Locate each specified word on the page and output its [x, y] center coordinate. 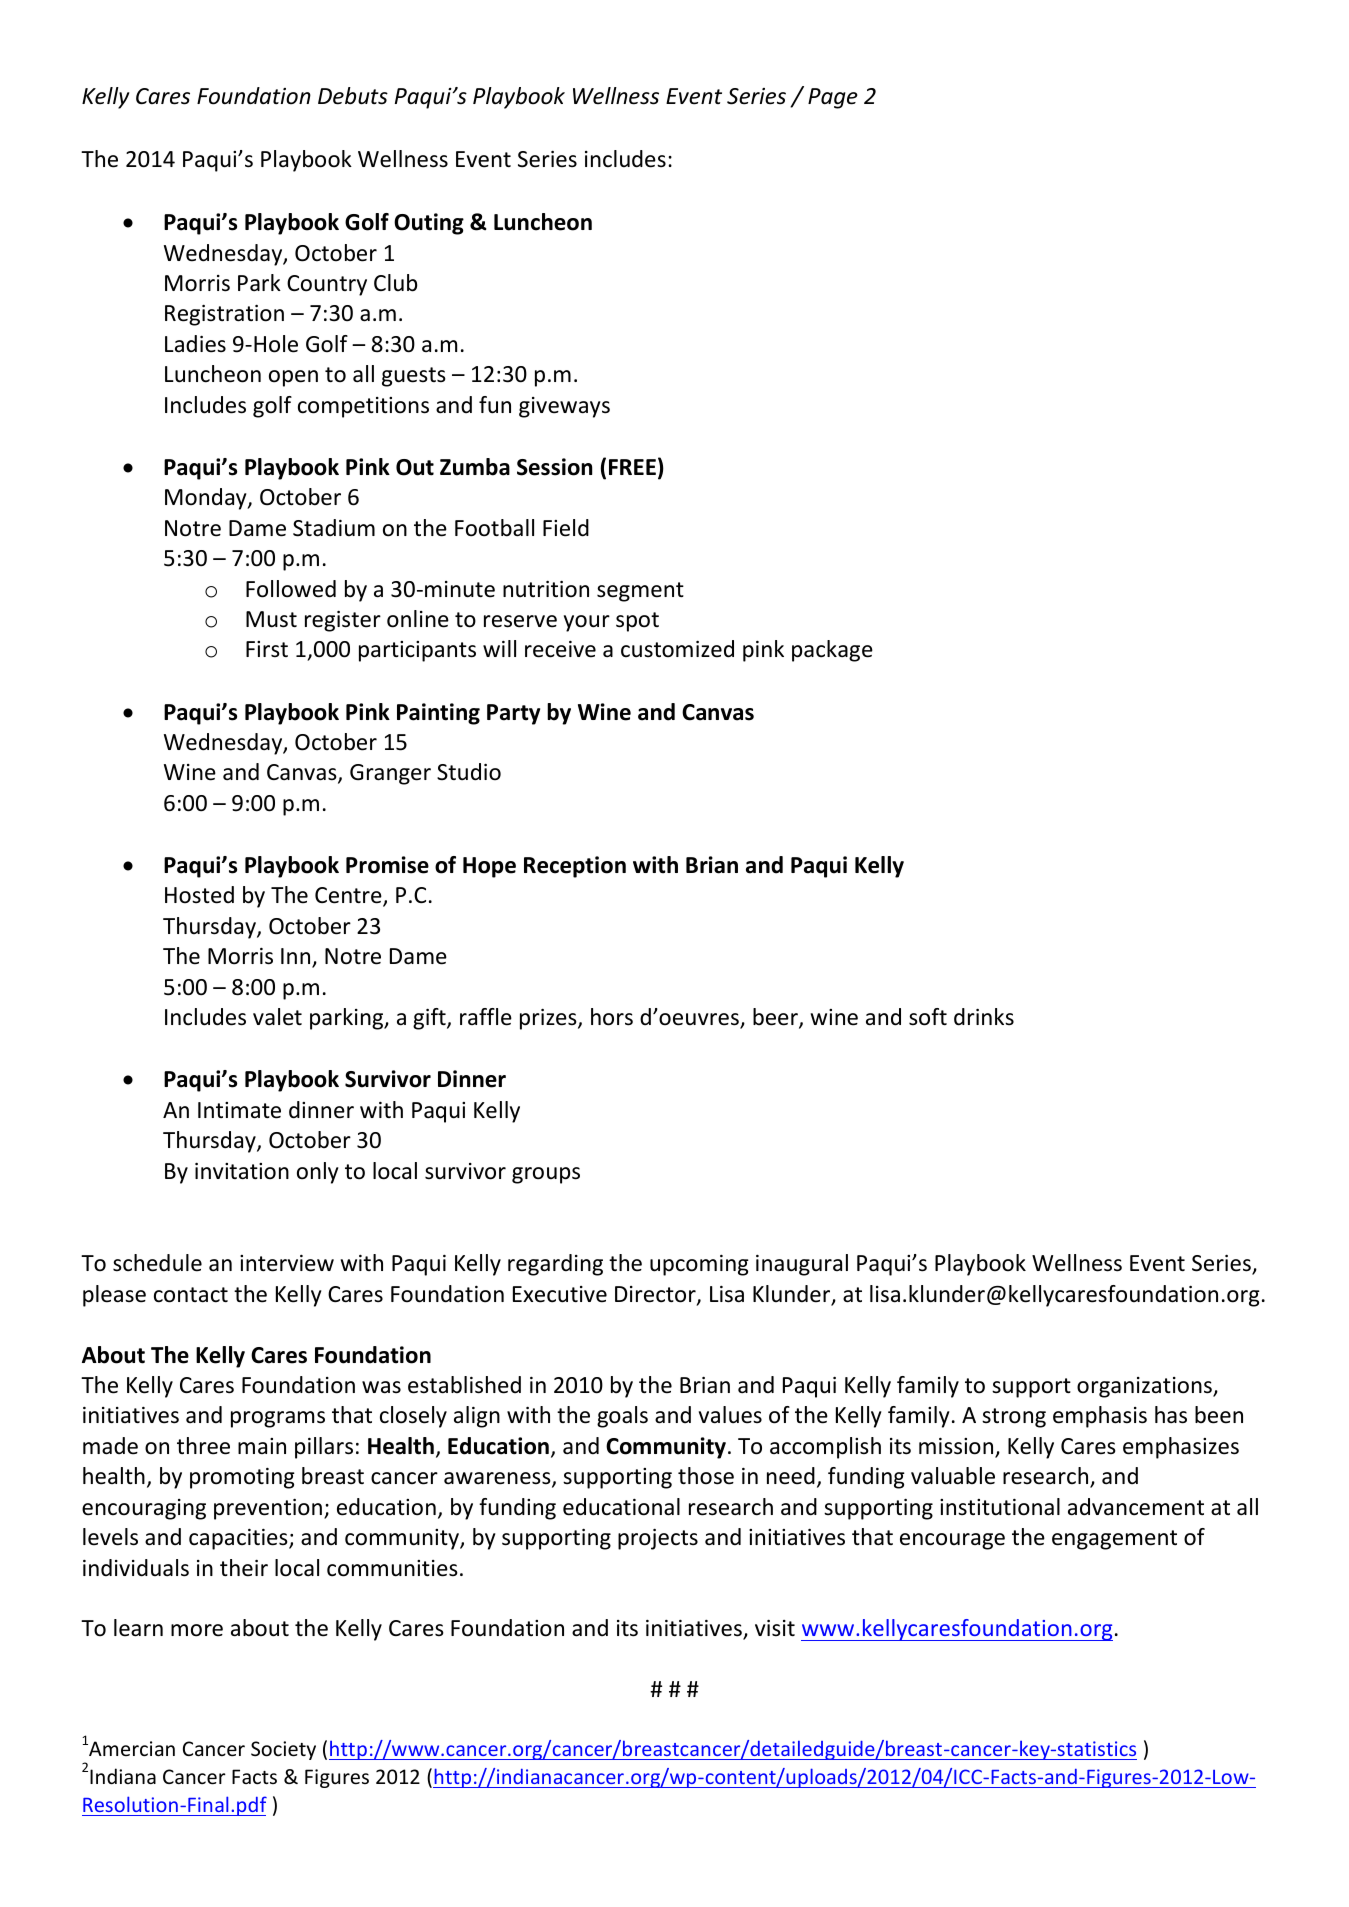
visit [775, 1628]
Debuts [353, 96]
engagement [1114, 1540]
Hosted [199, 895]
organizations [1145, 1387]
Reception [575, 867]
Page [833, 98]
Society [283, 1750]
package [832, 651]
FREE [632, 467]
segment [640, 592]
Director [656, 1295]
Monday [207, 499]
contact [191, 1295]
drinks [984, 1017]
